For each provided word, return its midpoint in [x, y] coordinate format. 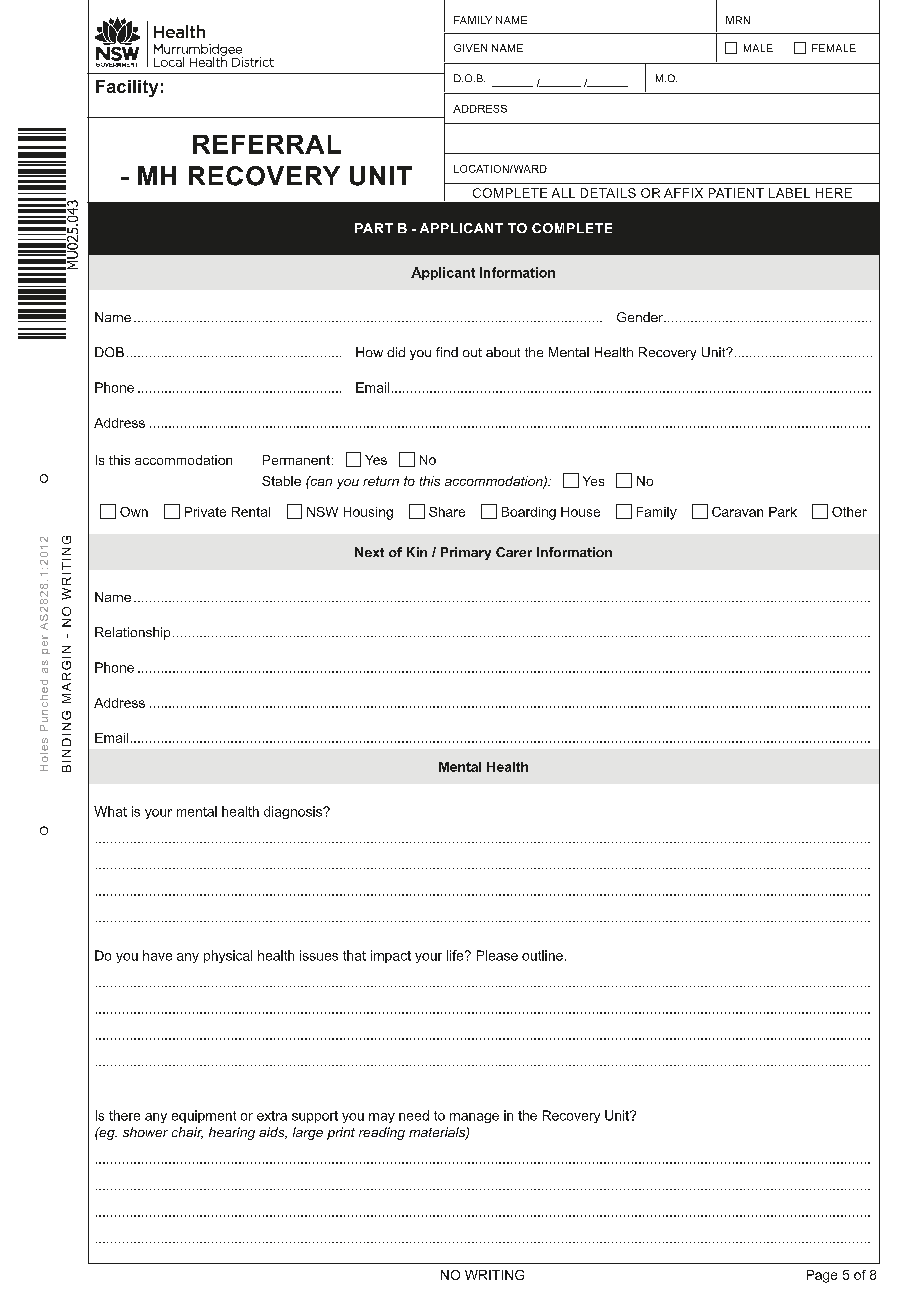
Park [783, 512]
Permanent [298, 460]
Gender [641, 317]
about [503, 352]
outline [542, 955]
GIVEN [470, 48]
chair [187, 1133]
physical [228, 956]
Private [205, 512]
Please [497, 955]
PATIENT [736, 193]
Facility [127, 88]
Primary [466, 553]
